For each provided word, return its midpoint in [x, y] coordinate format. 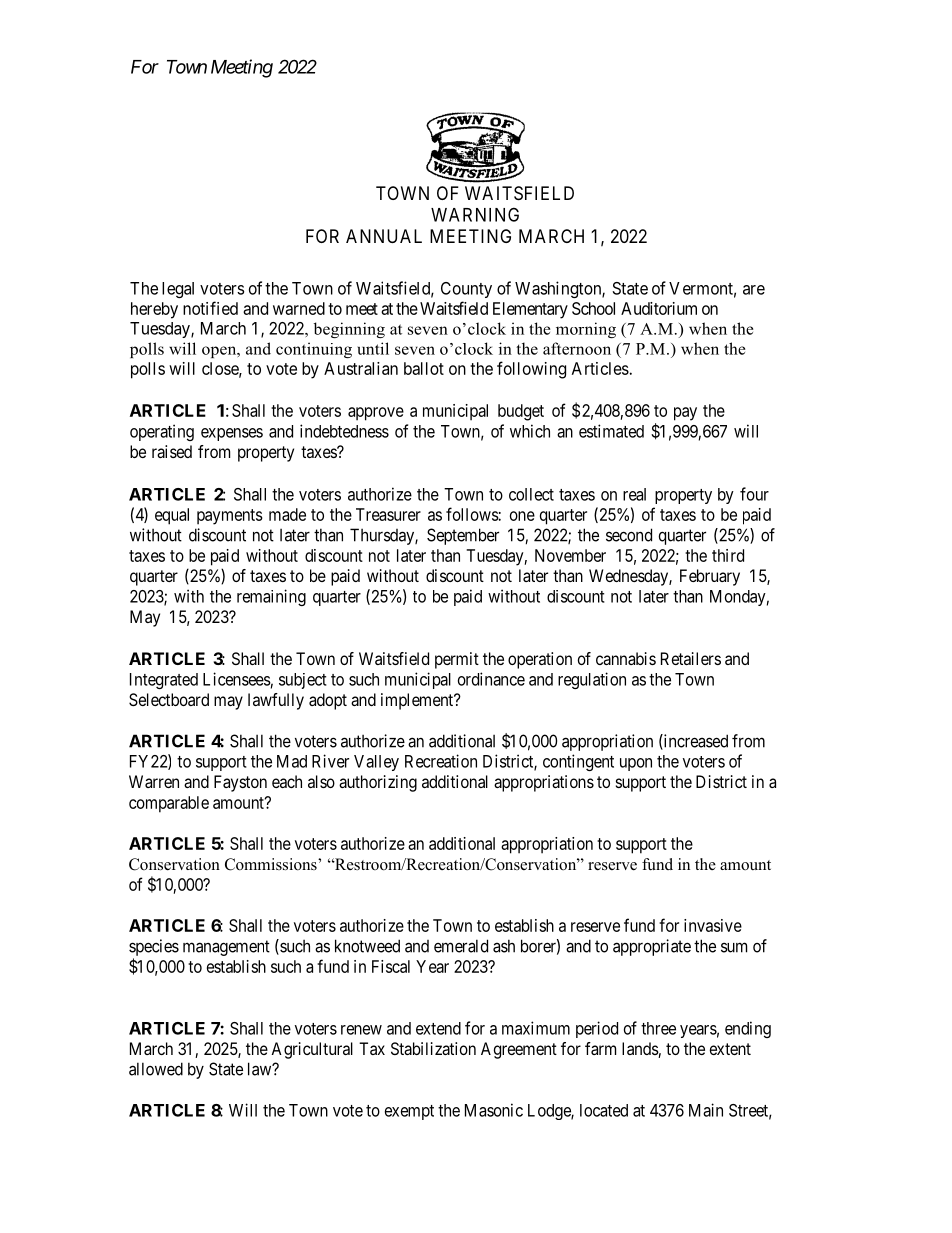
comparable [169, 804]
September [463, 536]
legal [178, 290]
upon [636, 764]
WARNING [475, 214]
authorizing [378, 783]
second [629, 535]
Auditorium [659, 308]
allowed [156, 1069]
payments [230, 517]
